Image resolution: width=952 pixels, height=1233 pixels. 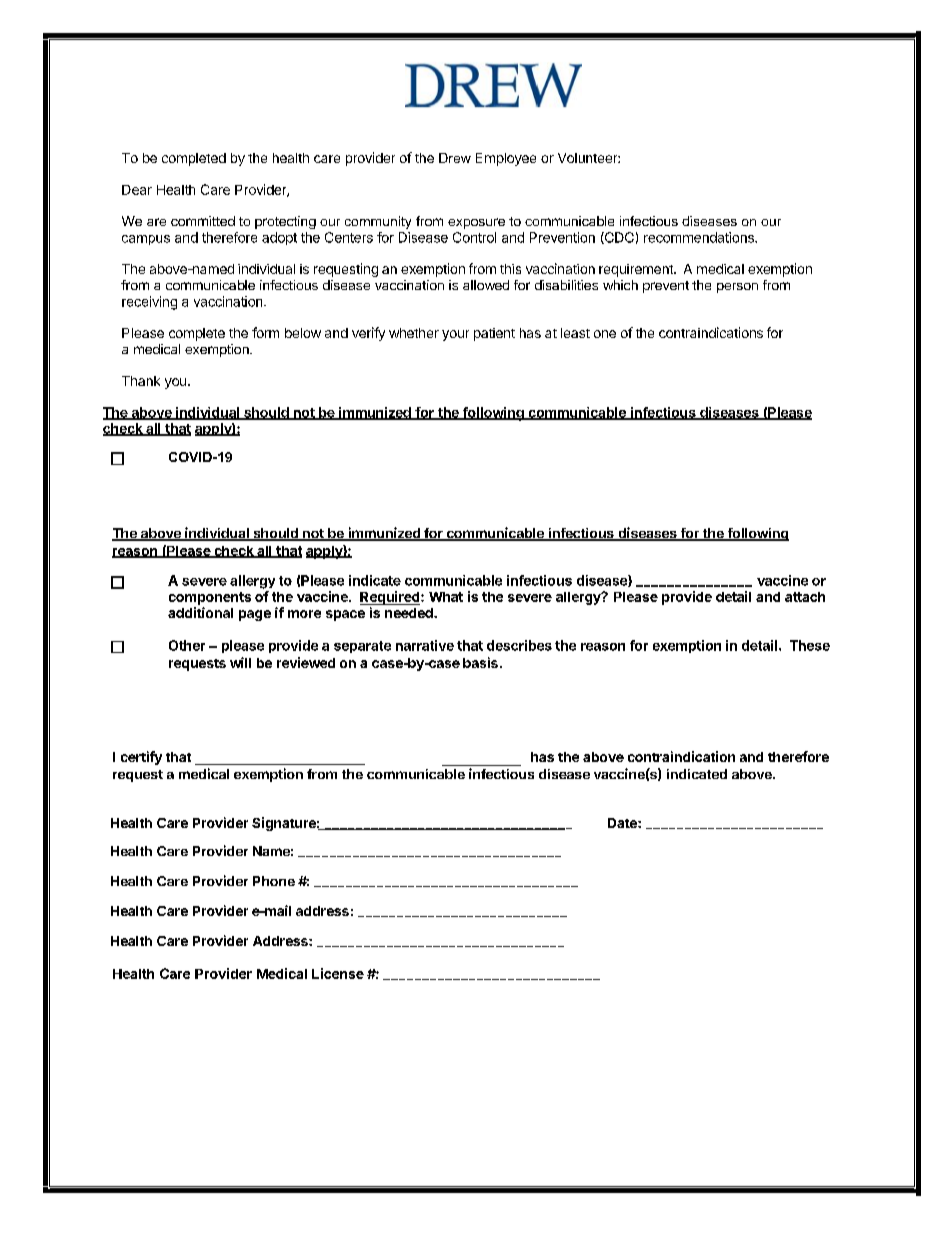 I want to click on Date, so click(x=623, y=823).
